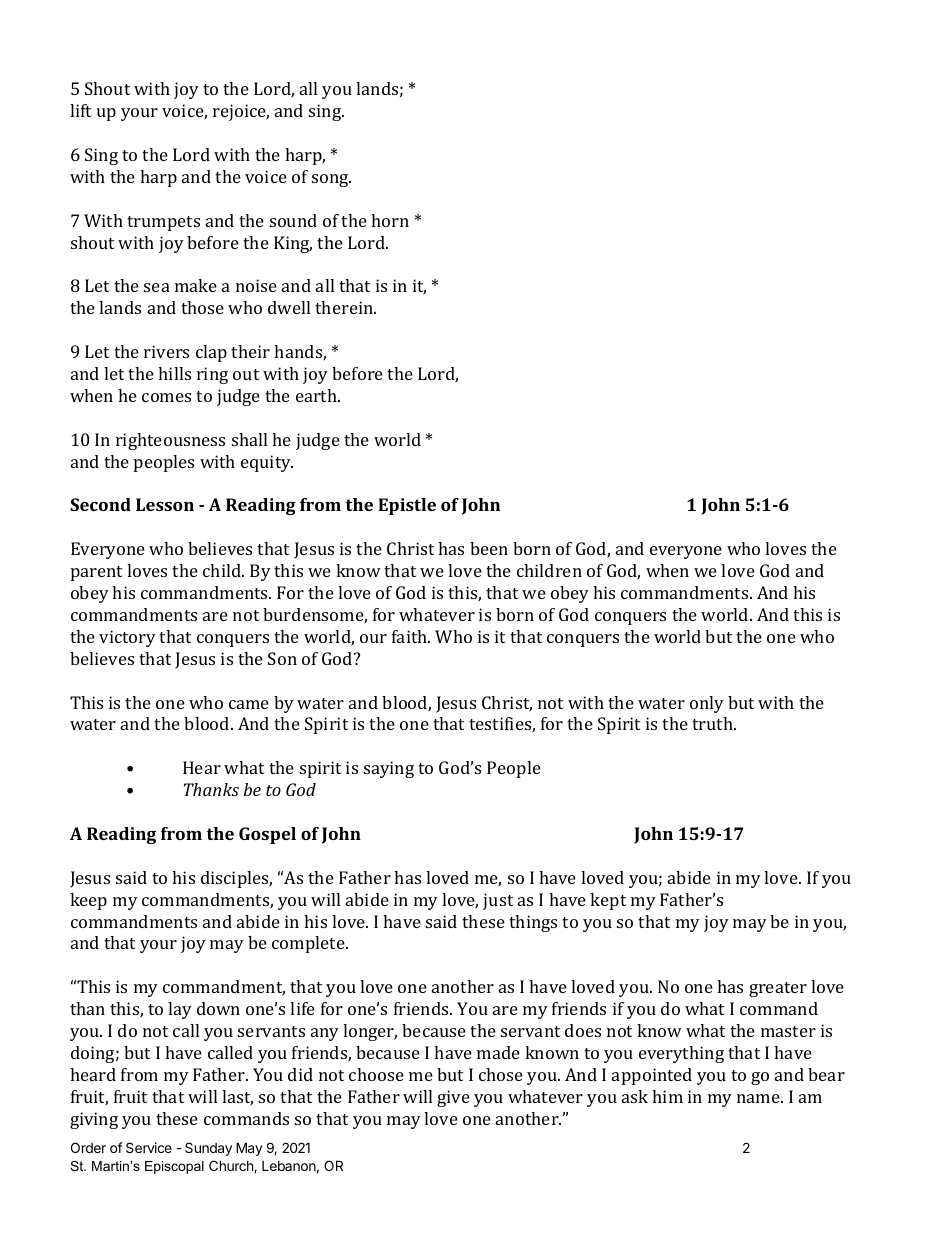 The width and height of the screenshot is (952, 1233). What do you see at coordinates (389, 769) in the screenshot?
I see `saying` at bounding box center [389, 769].
